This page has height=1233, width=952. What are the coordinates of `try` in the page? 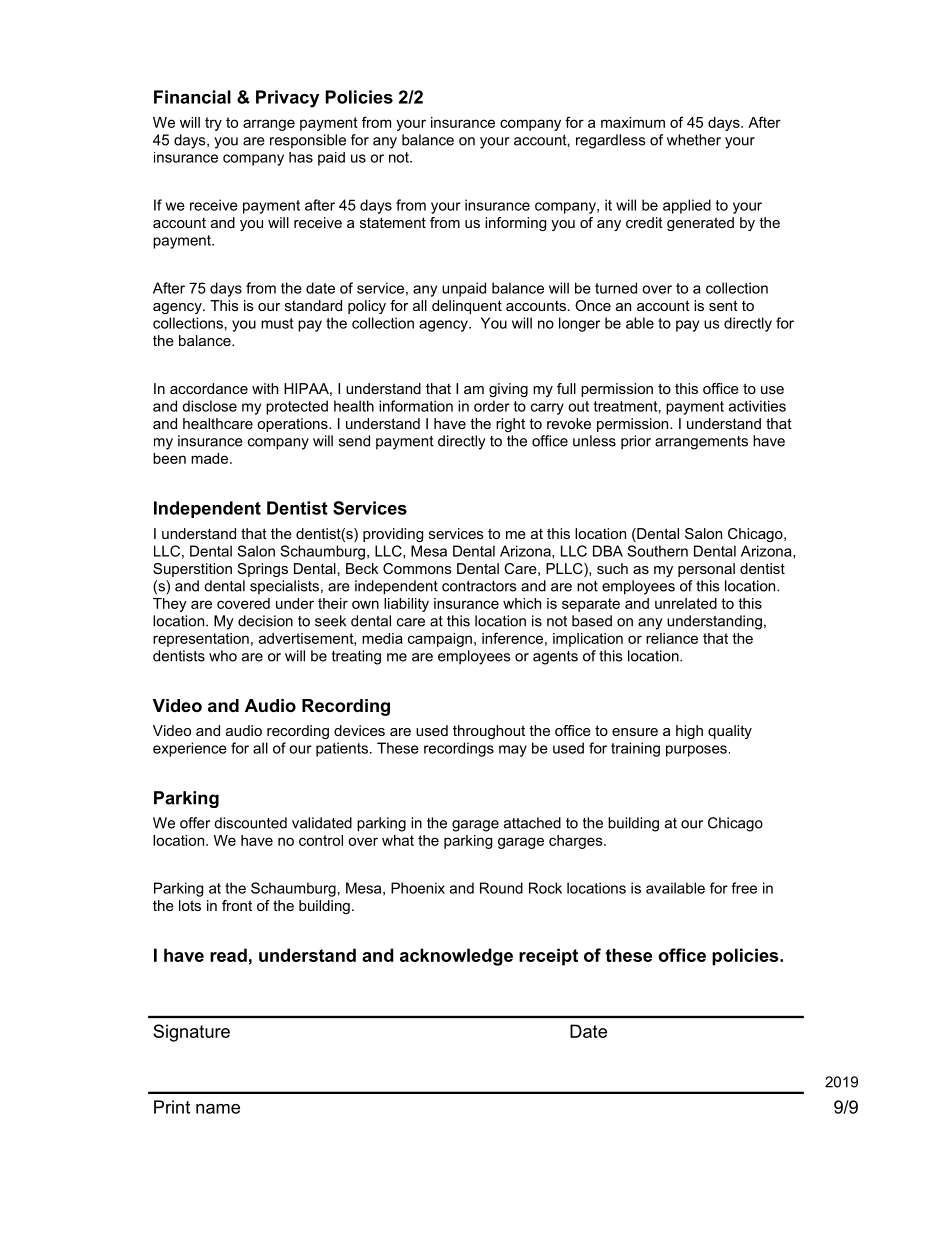 It's located at (213, 124).
